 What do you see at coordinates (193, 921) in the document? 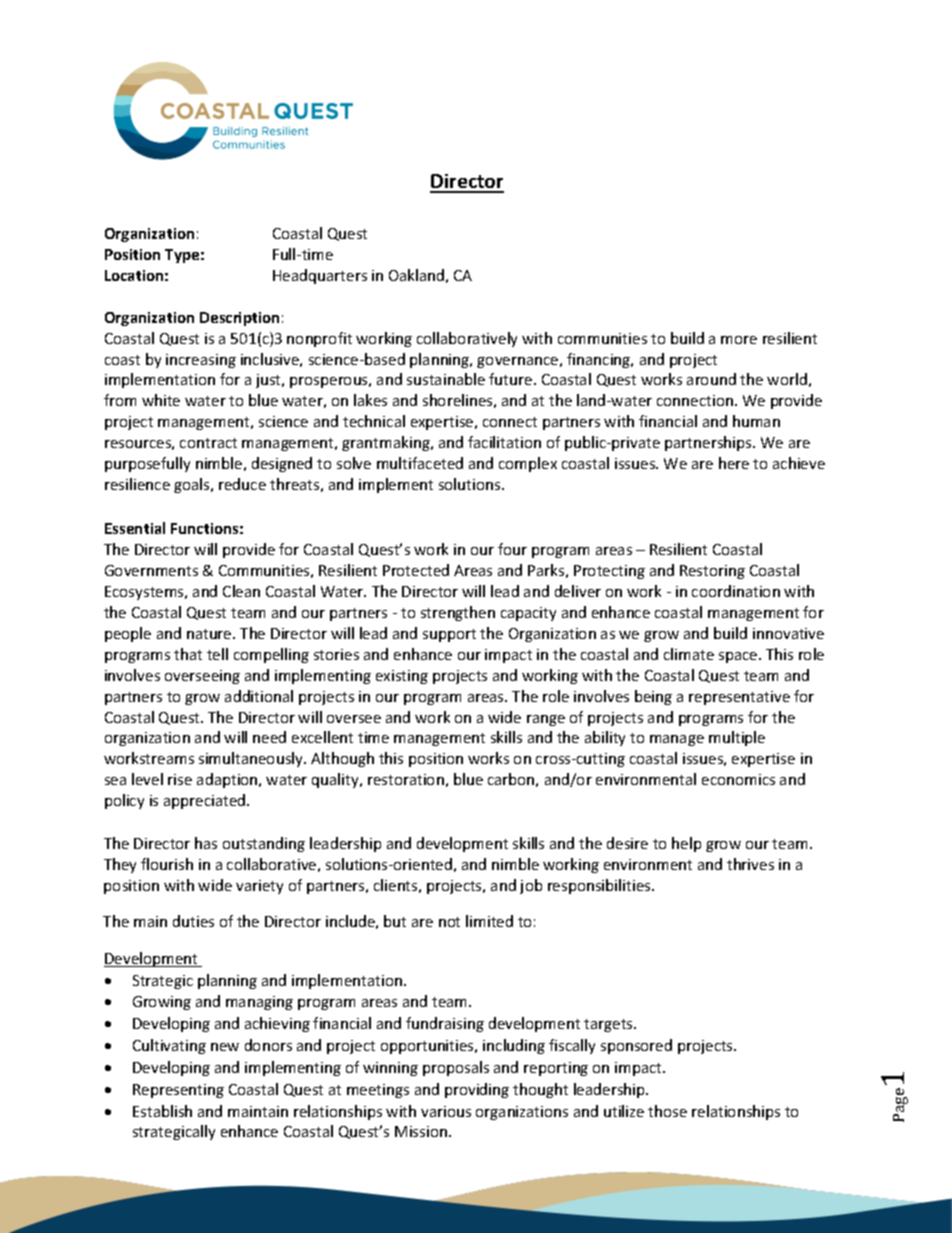
I see `duties` at bounding box center [193, 921].
